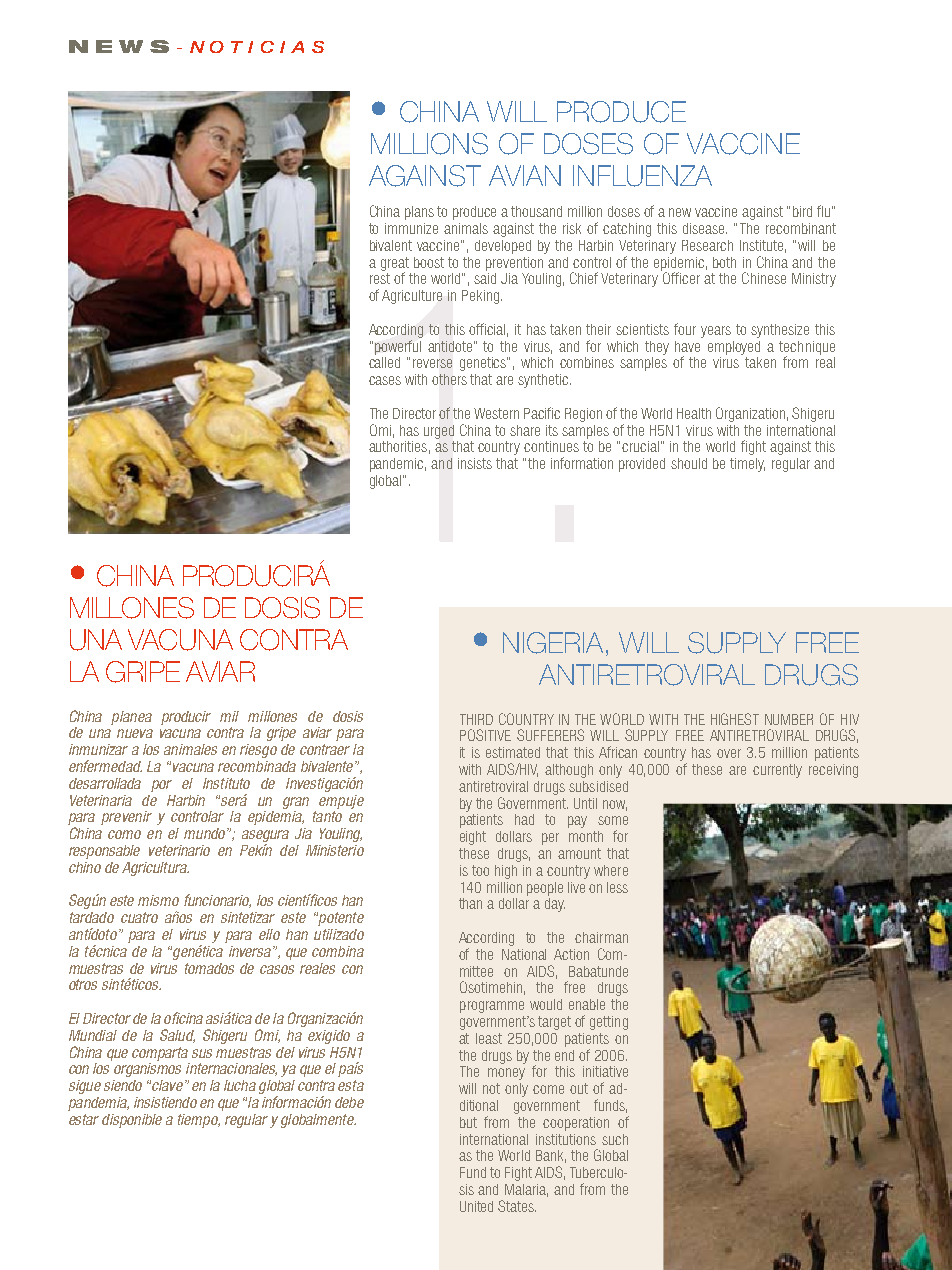  I want to click on nueva, so click(135, 733).
